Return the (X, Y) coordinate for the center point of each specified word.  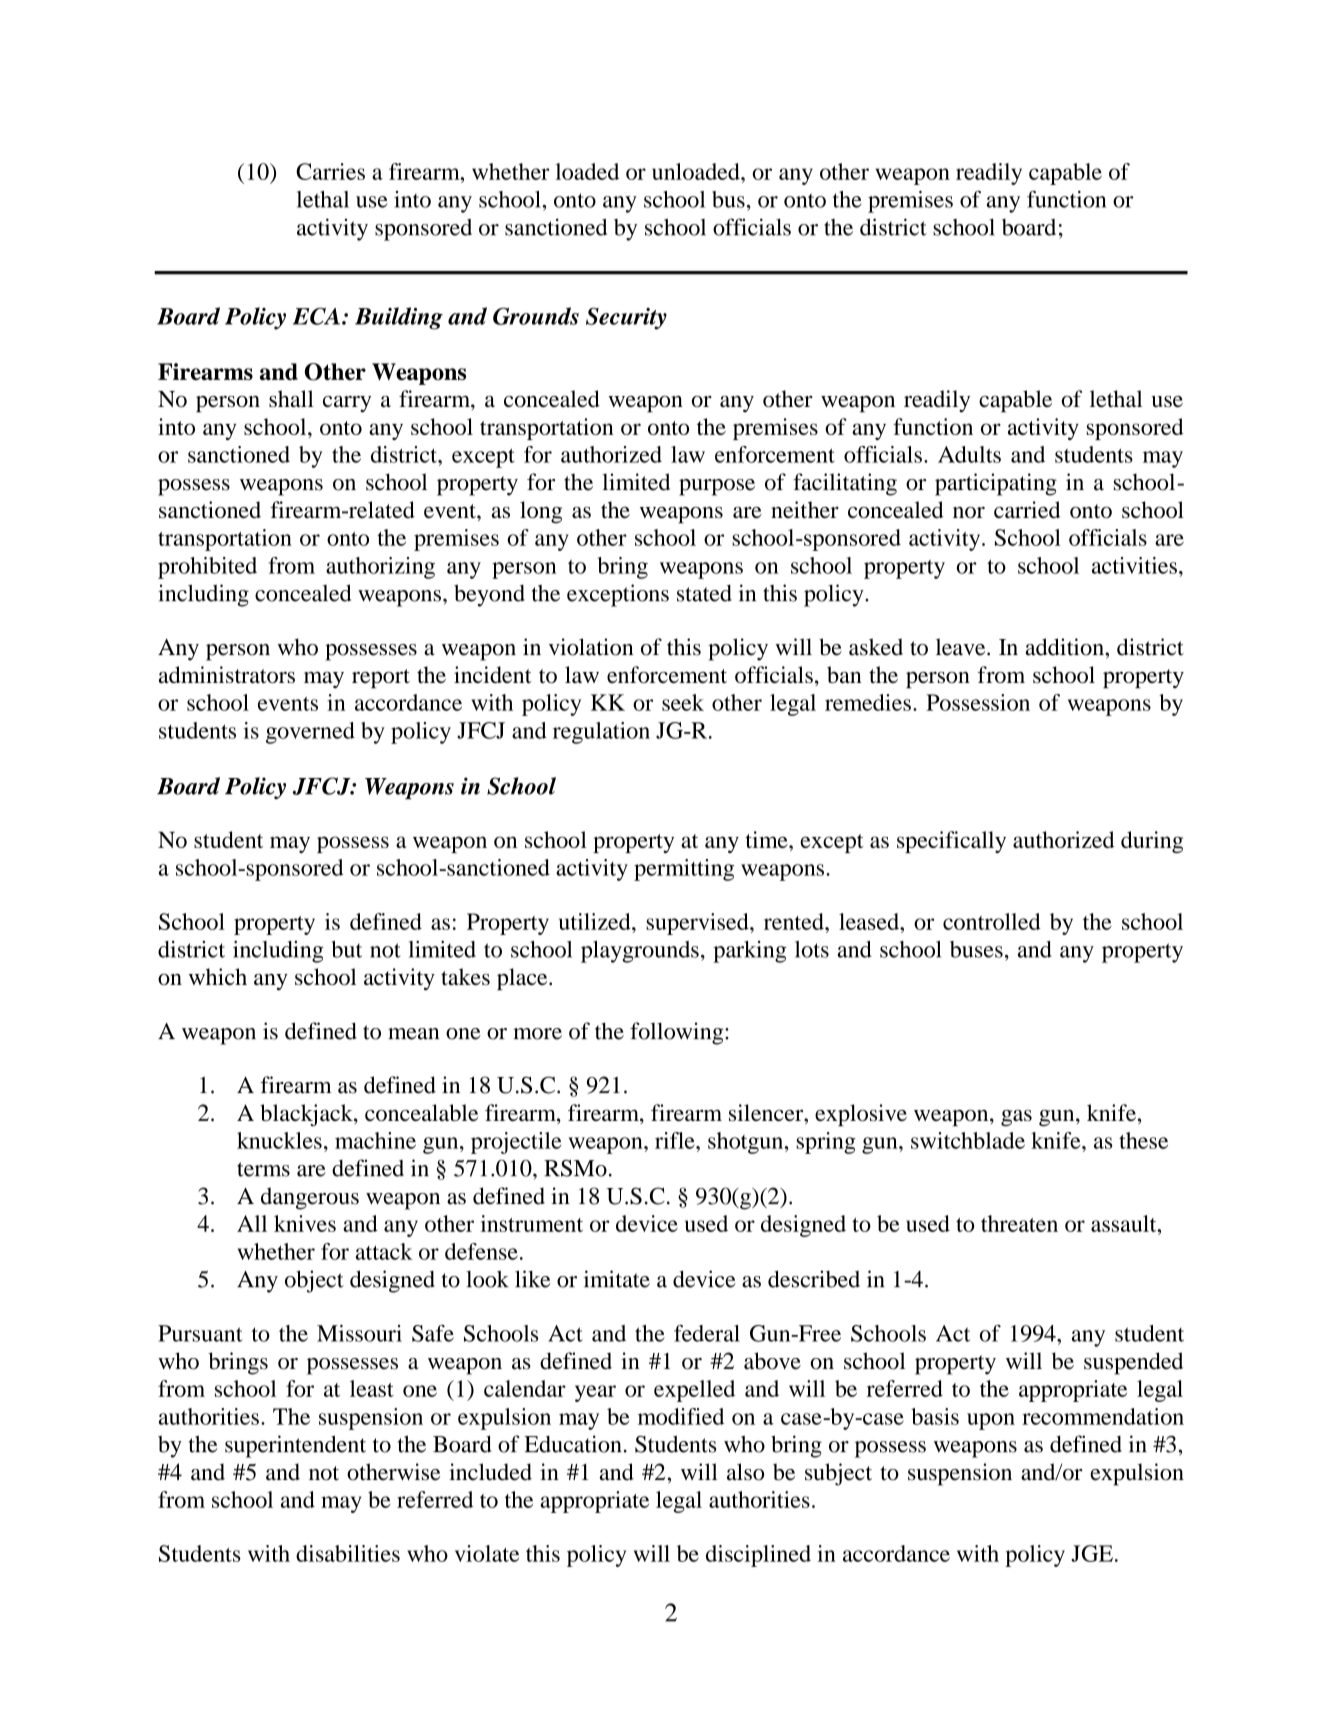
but (347, 949)
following (678, 1033)
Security (626, 318)
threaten (1019, 1223)
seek (683, 702)
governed (310, 733)
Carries (330, 171)
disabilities (348, 1553)
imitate (617, 1279)
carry (347, 404)
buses (976, 949)
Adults (969, 454)
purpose (717, 487)
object (314, 1281)
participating (996, 484)
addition (1065, 647)
